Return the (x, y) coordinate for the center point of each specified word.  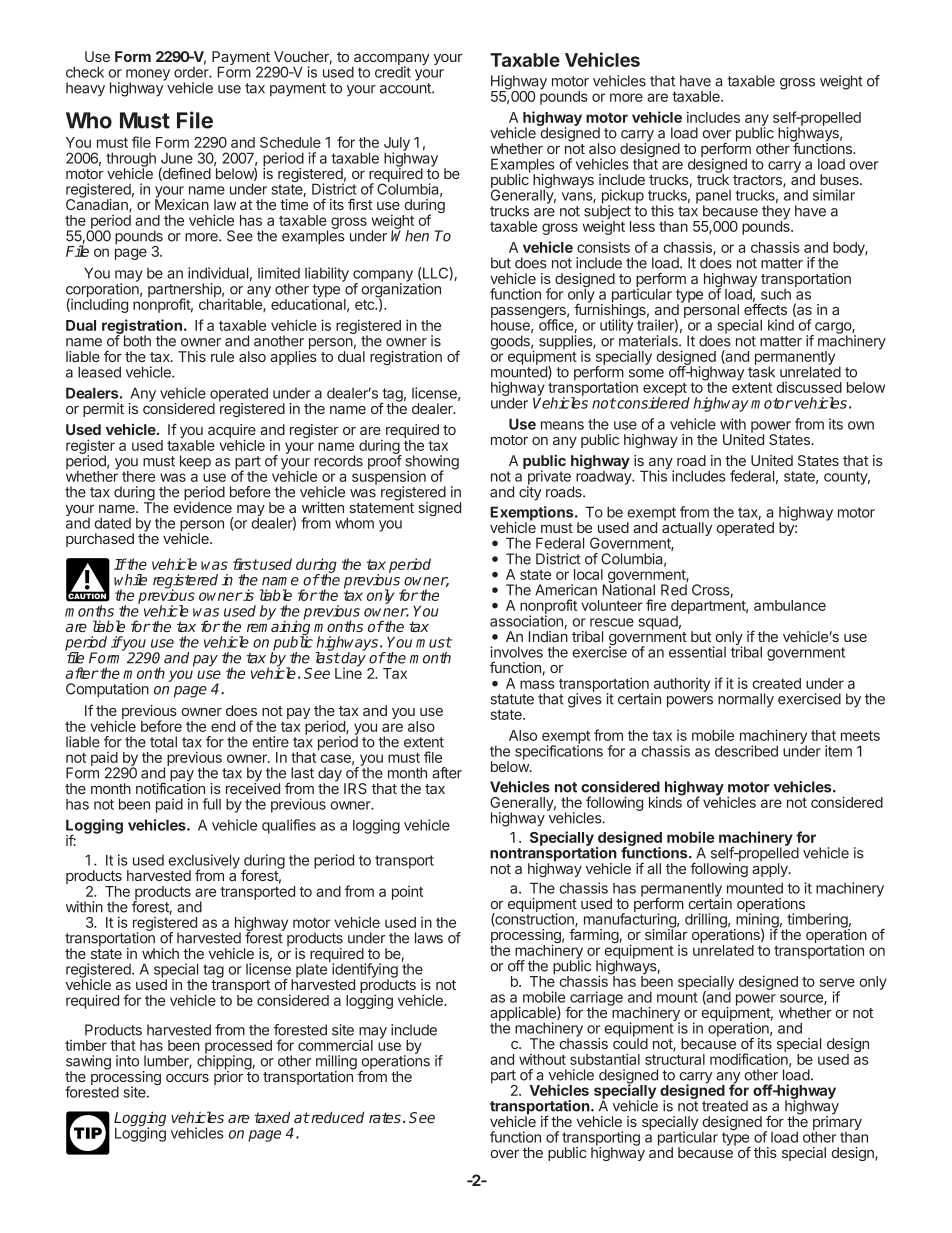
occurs (187, 1078)
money (148, 76)
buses (840, 179)
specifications (559, 751)
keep (195, 462)
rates (386, 1117)
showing (432, 463)
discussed (809, 387)
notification (170, 787)
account (406, 88)
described (746, 751)
